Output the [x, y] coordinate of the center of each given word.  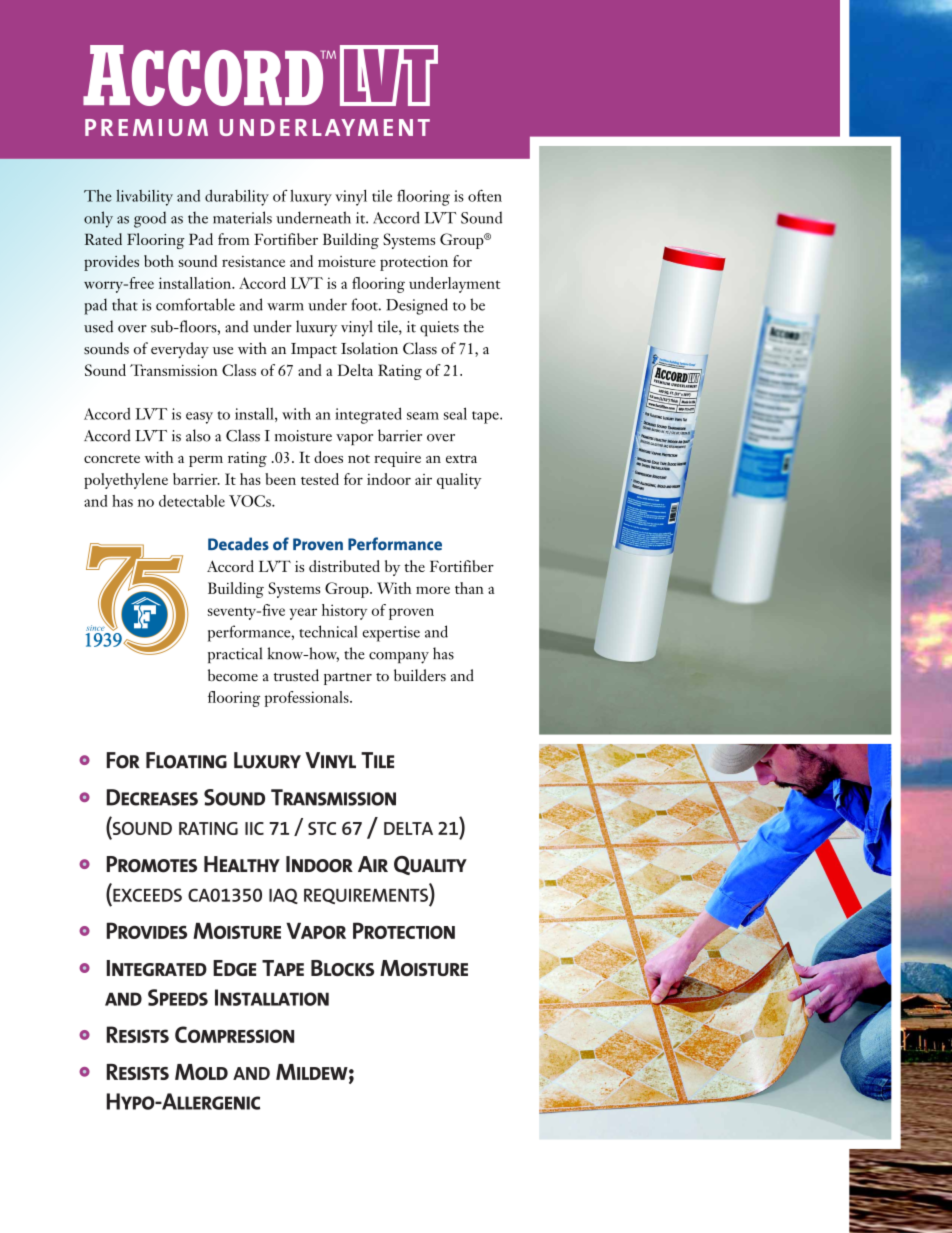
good [150, 220]
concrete [112, 459]
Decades [238, 544]
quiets [439, 329]
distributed [344, 566]
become [233, 675]
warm [285, 307]
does [328, 457]
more [433, 590]
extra [461, 459]
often [485, 195]
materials [242, 217]
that [125, 304]
